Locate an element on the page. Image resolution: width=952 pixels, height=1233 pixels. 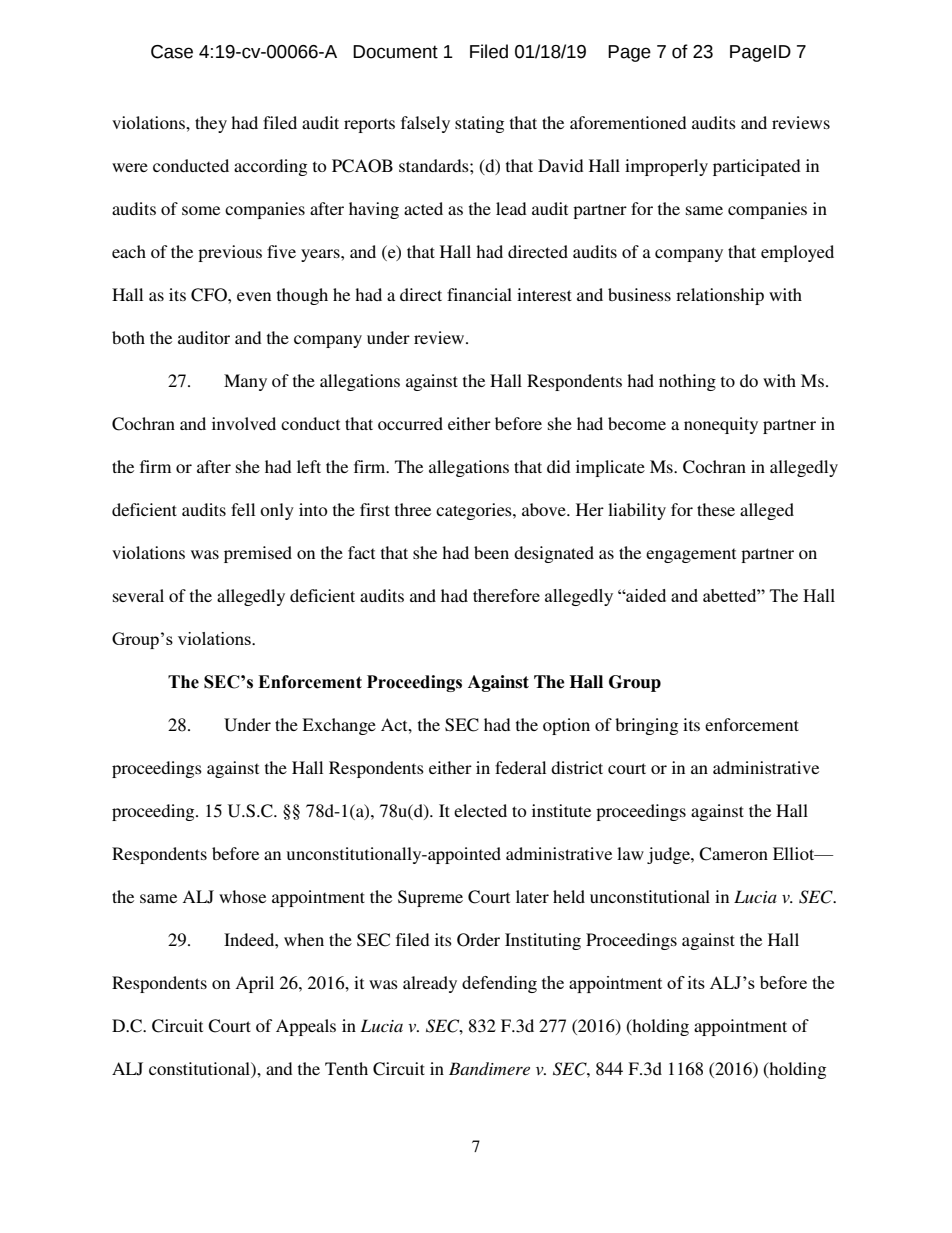
whose is located at coordinates (242, 896).
